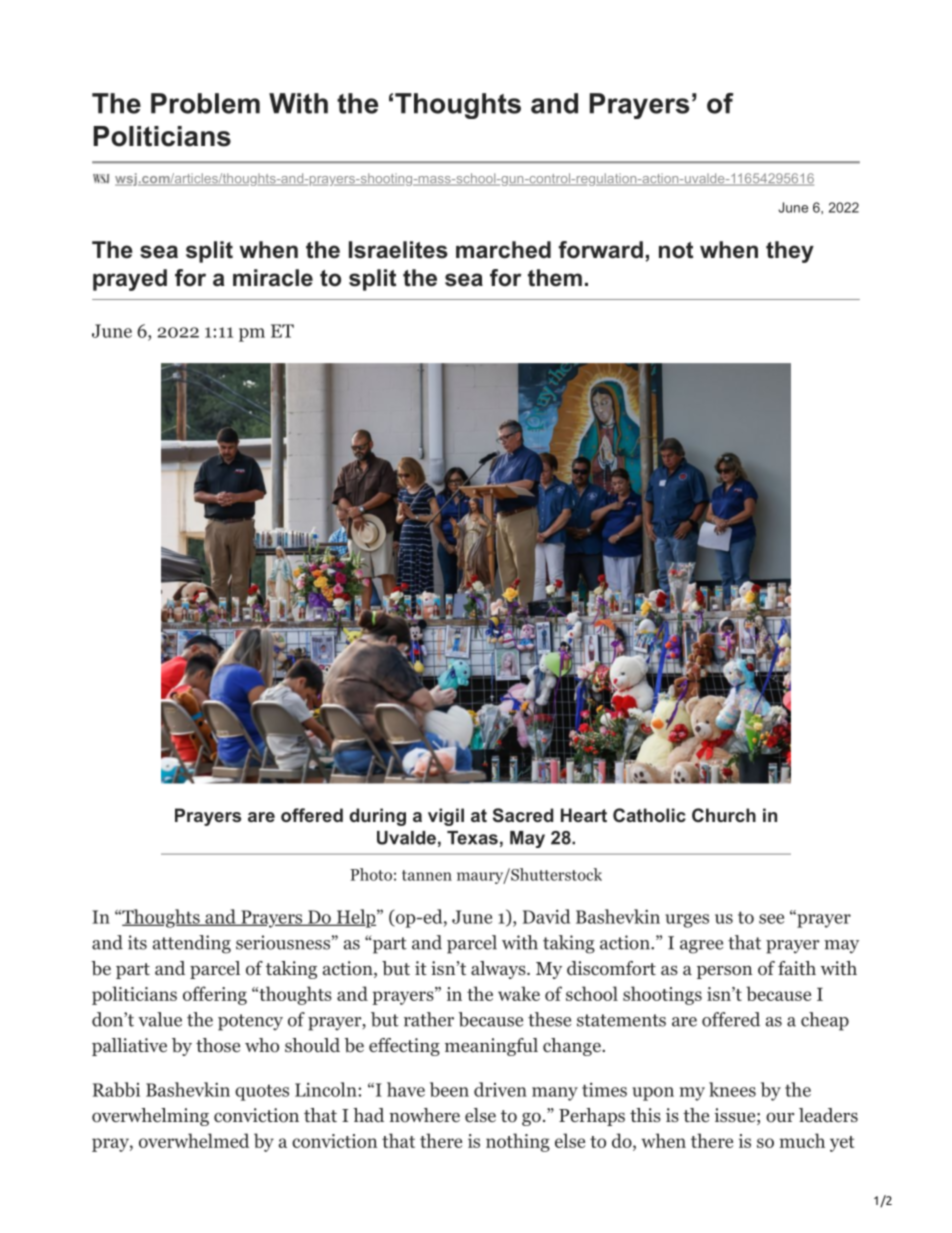 This image has height=1233, width=952. Describe the element at coordinates (503, 250) in the image. I see `marched` at that location.
